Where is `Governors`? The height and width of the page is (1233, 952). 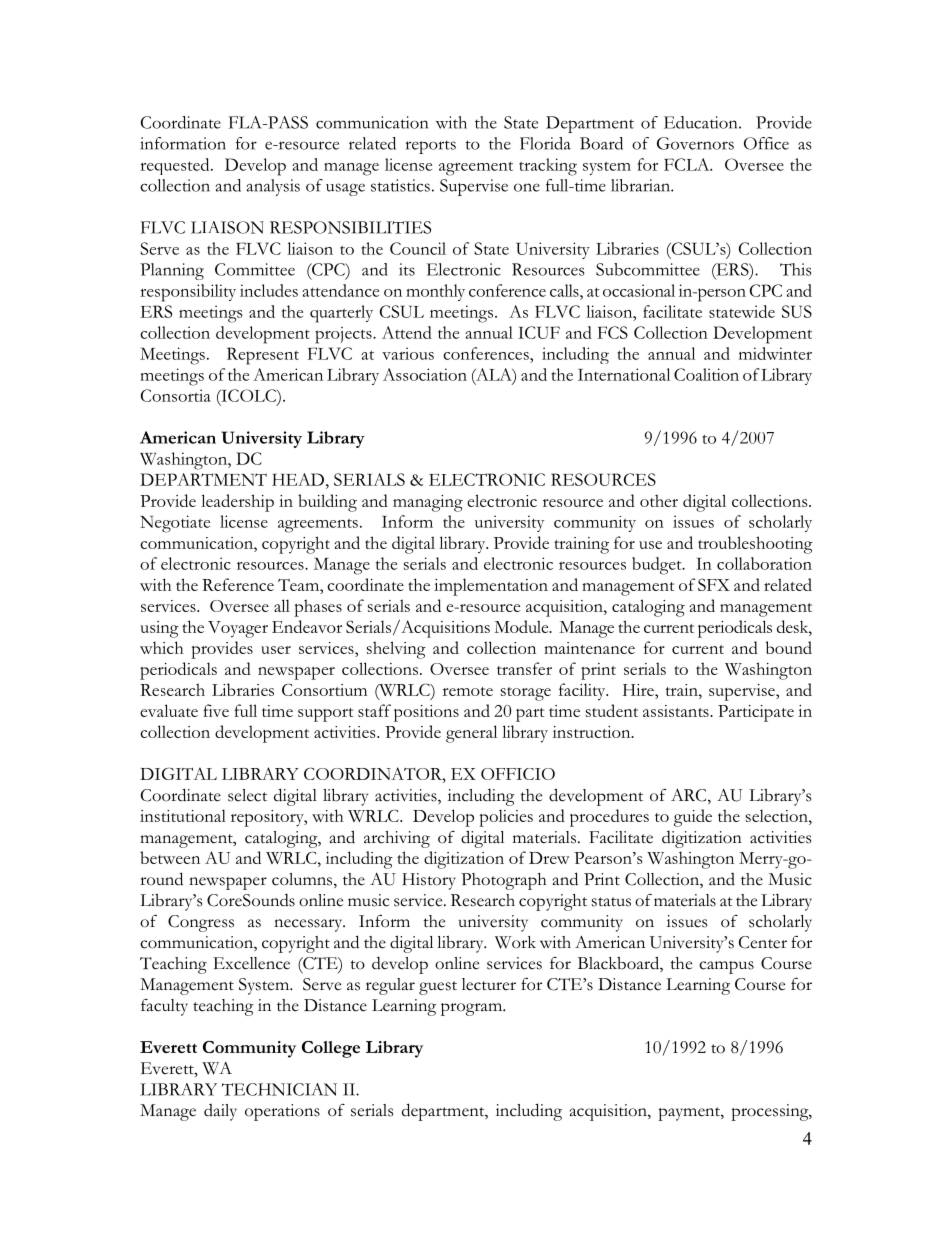
Governors is located at coordinates (695, 143).
